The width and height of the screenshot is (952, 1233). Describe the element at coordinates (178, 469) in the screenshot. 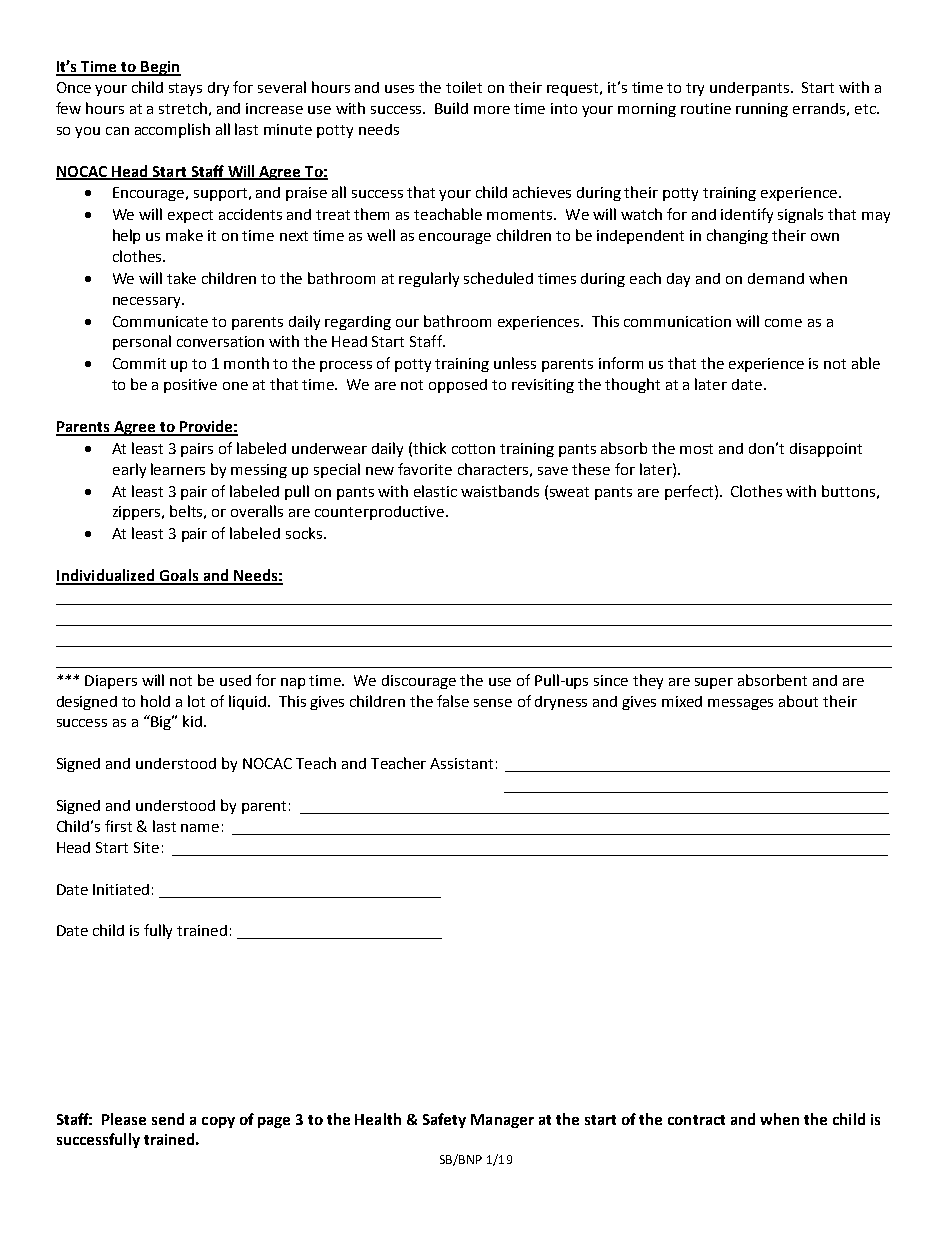

I see `learners` at that location.
